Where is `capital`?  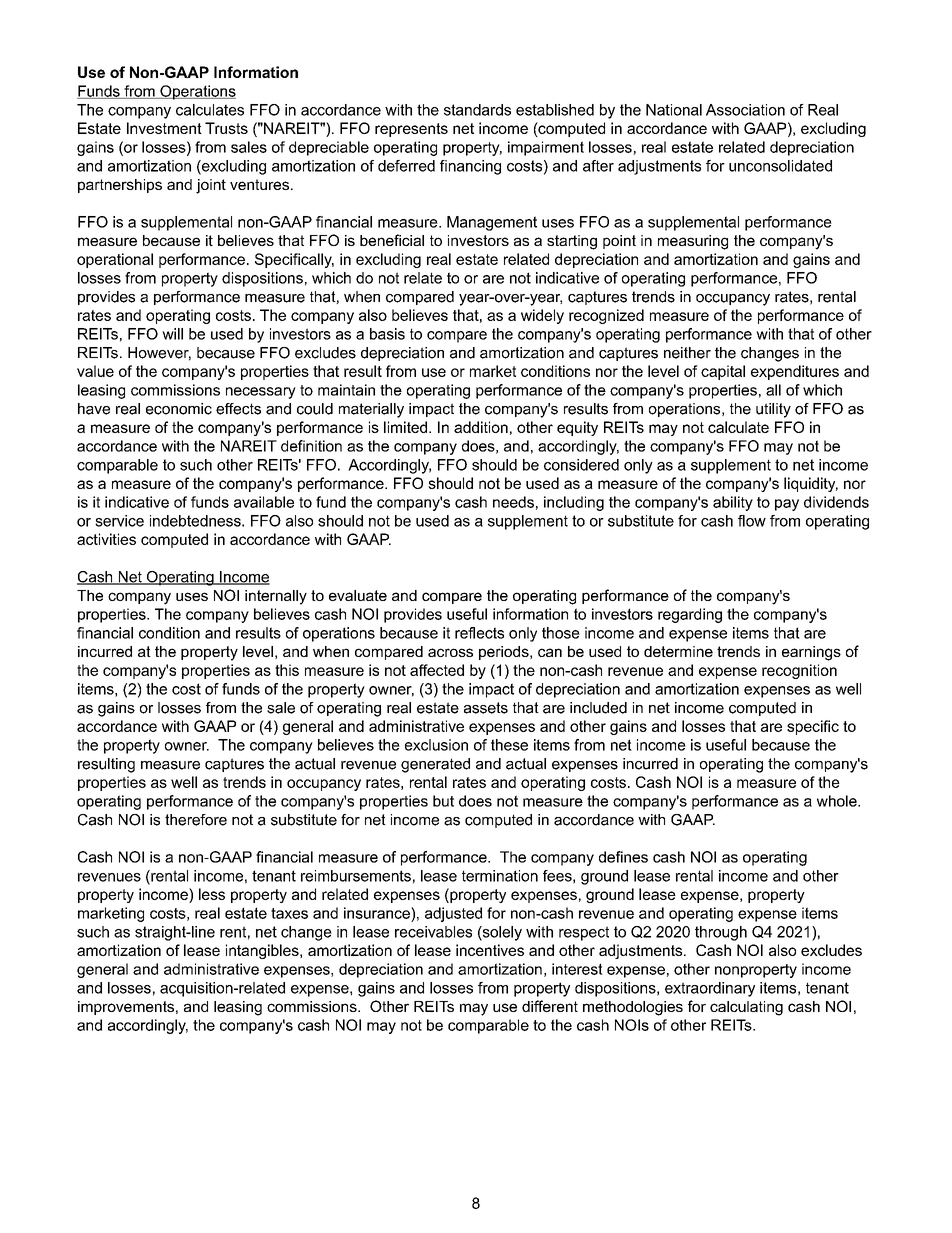 capital is located at coordinates (723, 372).
